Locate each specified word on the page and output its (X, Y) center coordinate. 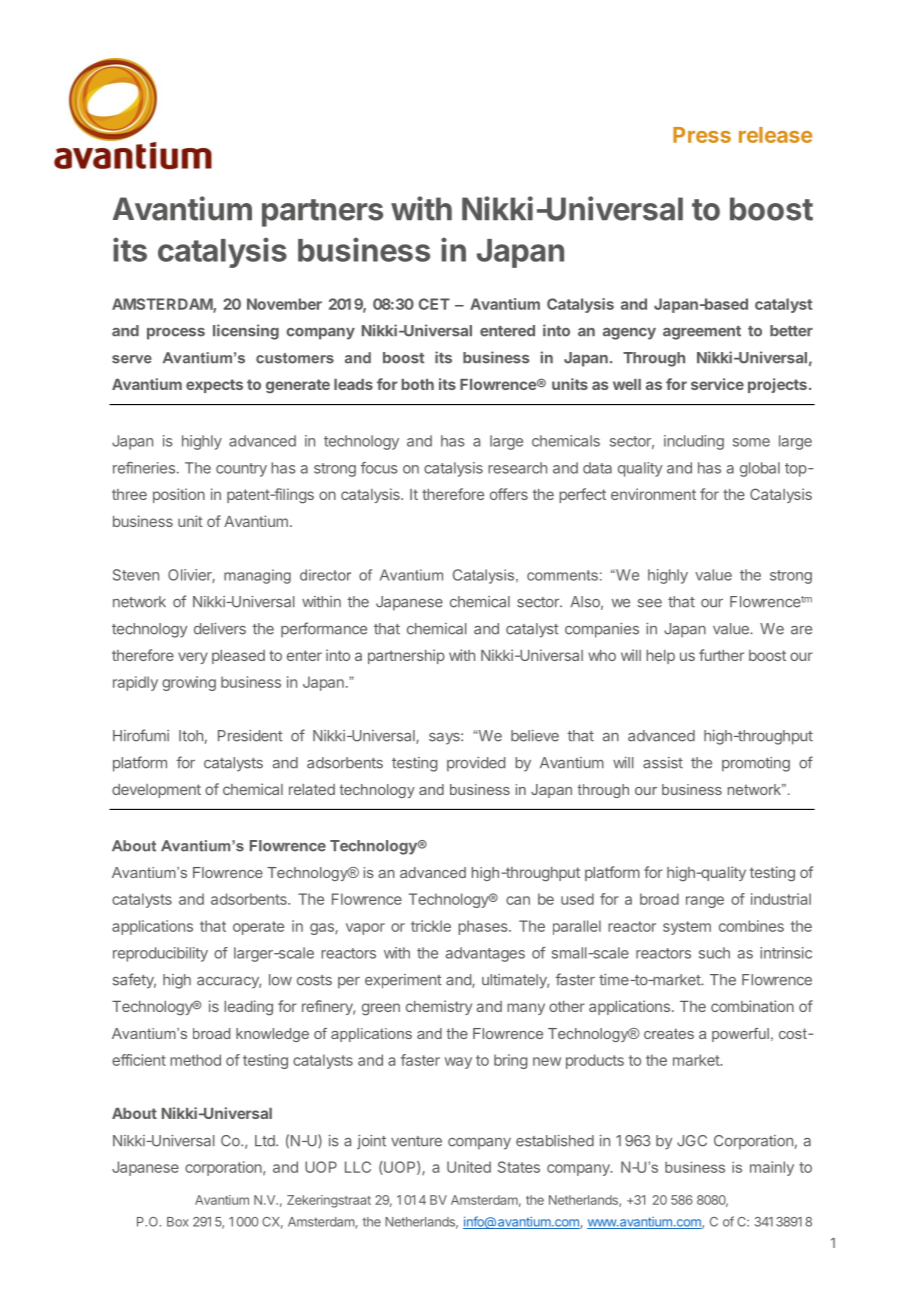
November (284, 304)
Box (178, 1222)
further (721, 655)
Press (702, 135)
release (775, 135)
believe (535, 736)
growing (189, 683)
